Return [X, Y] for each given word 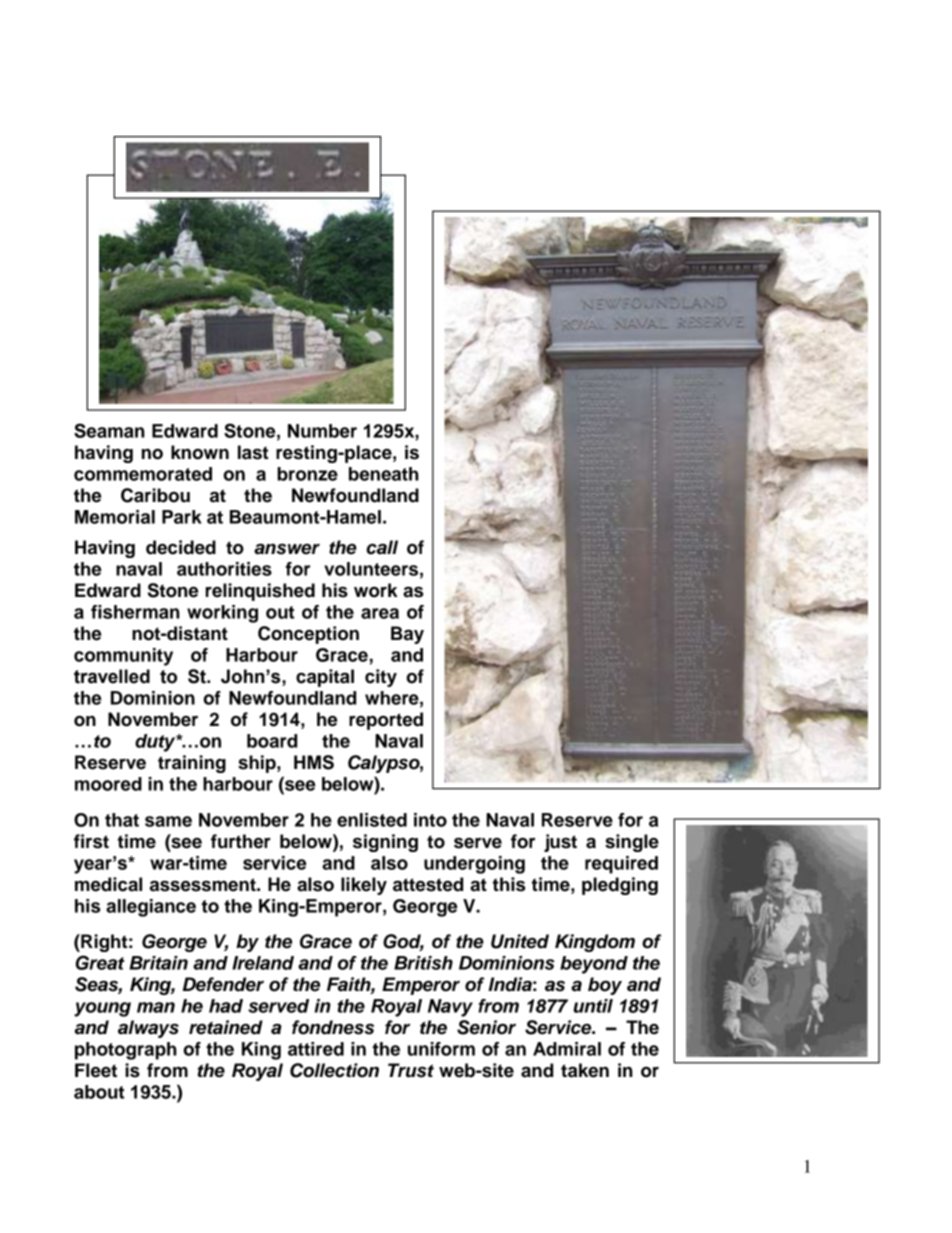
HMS [314, 762]
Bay [407, 635]
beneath [384, 474]
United [520, 941]
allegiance [151, 908]
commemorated [143, 474]
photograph [126, 1051]
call [382, 547]
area [380, 613]
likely [364, 886]
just [560, 843]
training [192, 764]
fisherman [135, 612]
